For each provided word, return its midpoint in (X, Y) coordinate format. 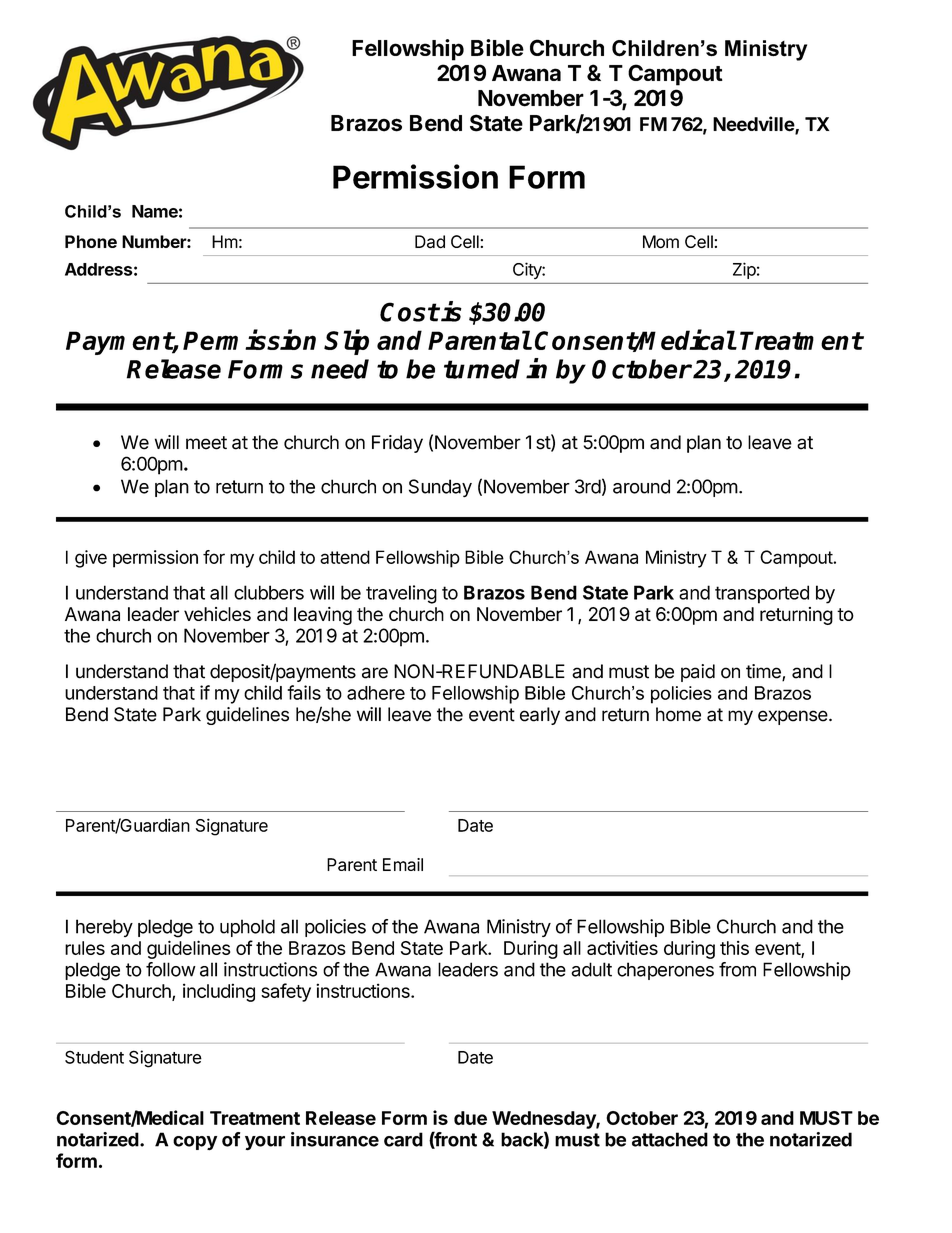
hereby (104, 928)
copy (195, 1143)
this (734, 948)
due (470, 1118)
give (91, 559)
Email (403, 864)
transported (762, 594)
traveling (401, 594)
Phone (91, 241)
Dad (430, 242)
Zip (744, 271)
